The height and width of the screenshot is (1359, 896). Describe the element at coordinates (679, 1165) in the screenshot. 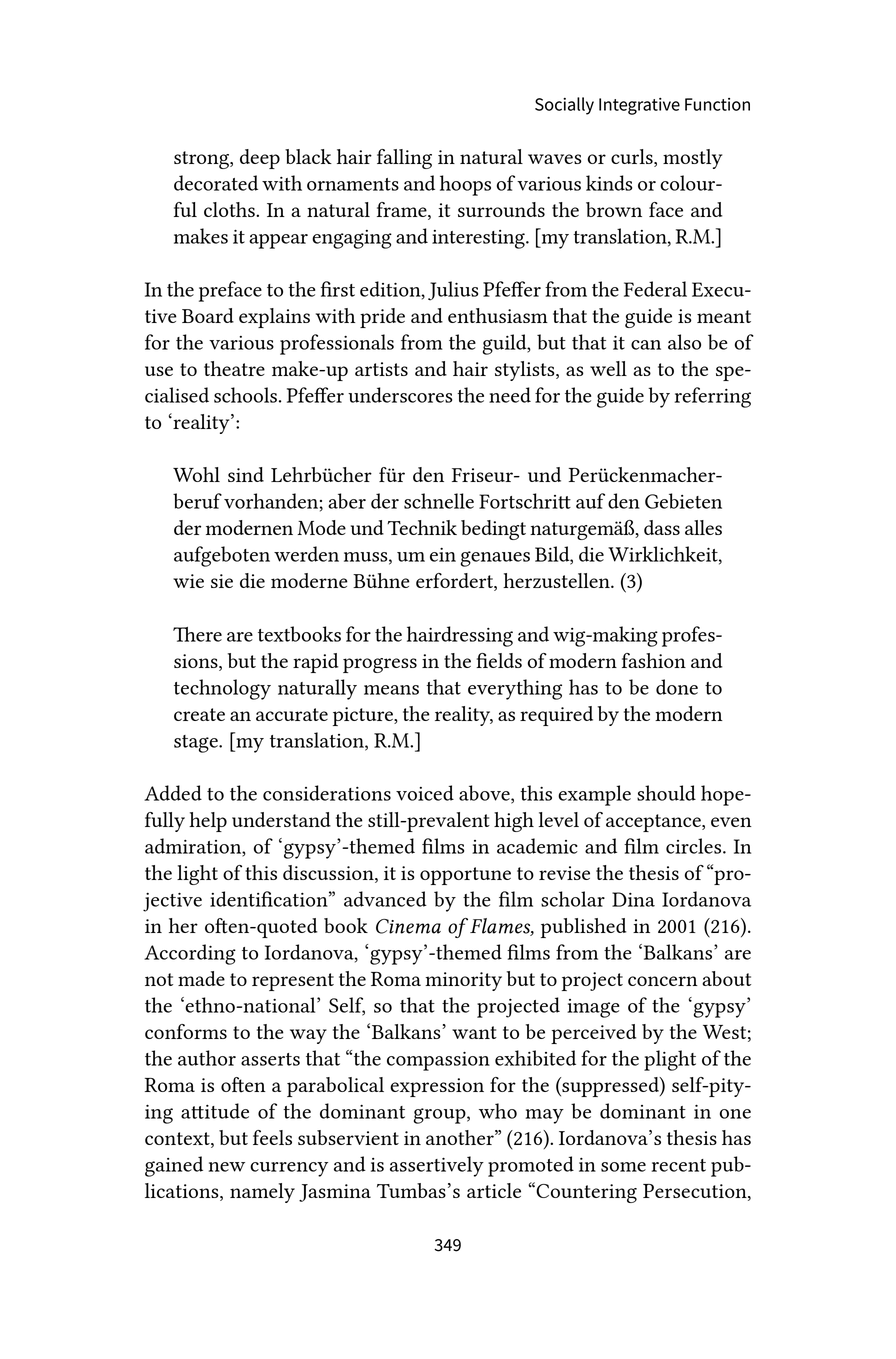

I see `recent` at that location.
